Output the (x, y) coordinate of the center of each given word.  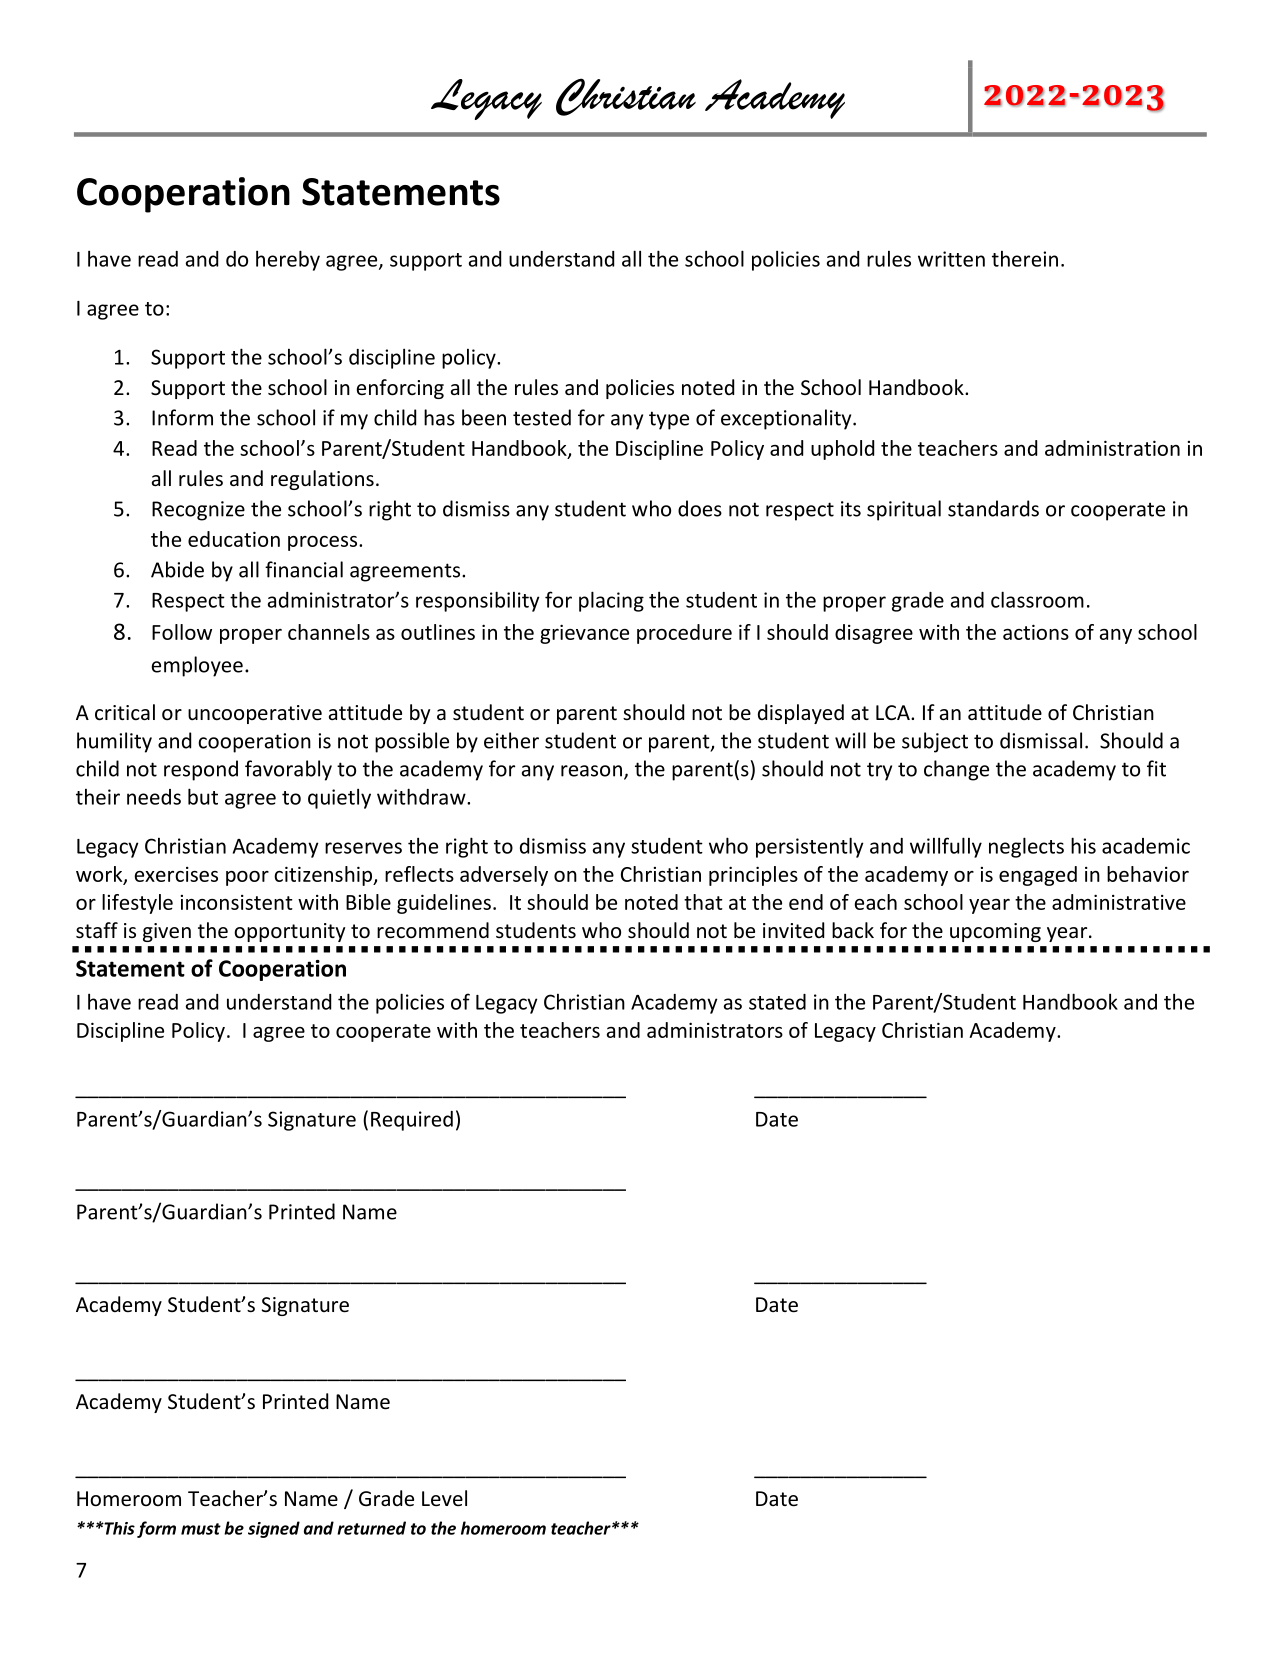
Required (412, 1121)
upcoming (995, 932)
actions (1036, 632)
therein (1025, 259)
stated (777, 1002)
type (669, 420)
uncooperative (255, 714)
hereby (288, 260)
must (201, 1529)
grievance (584, 634)
